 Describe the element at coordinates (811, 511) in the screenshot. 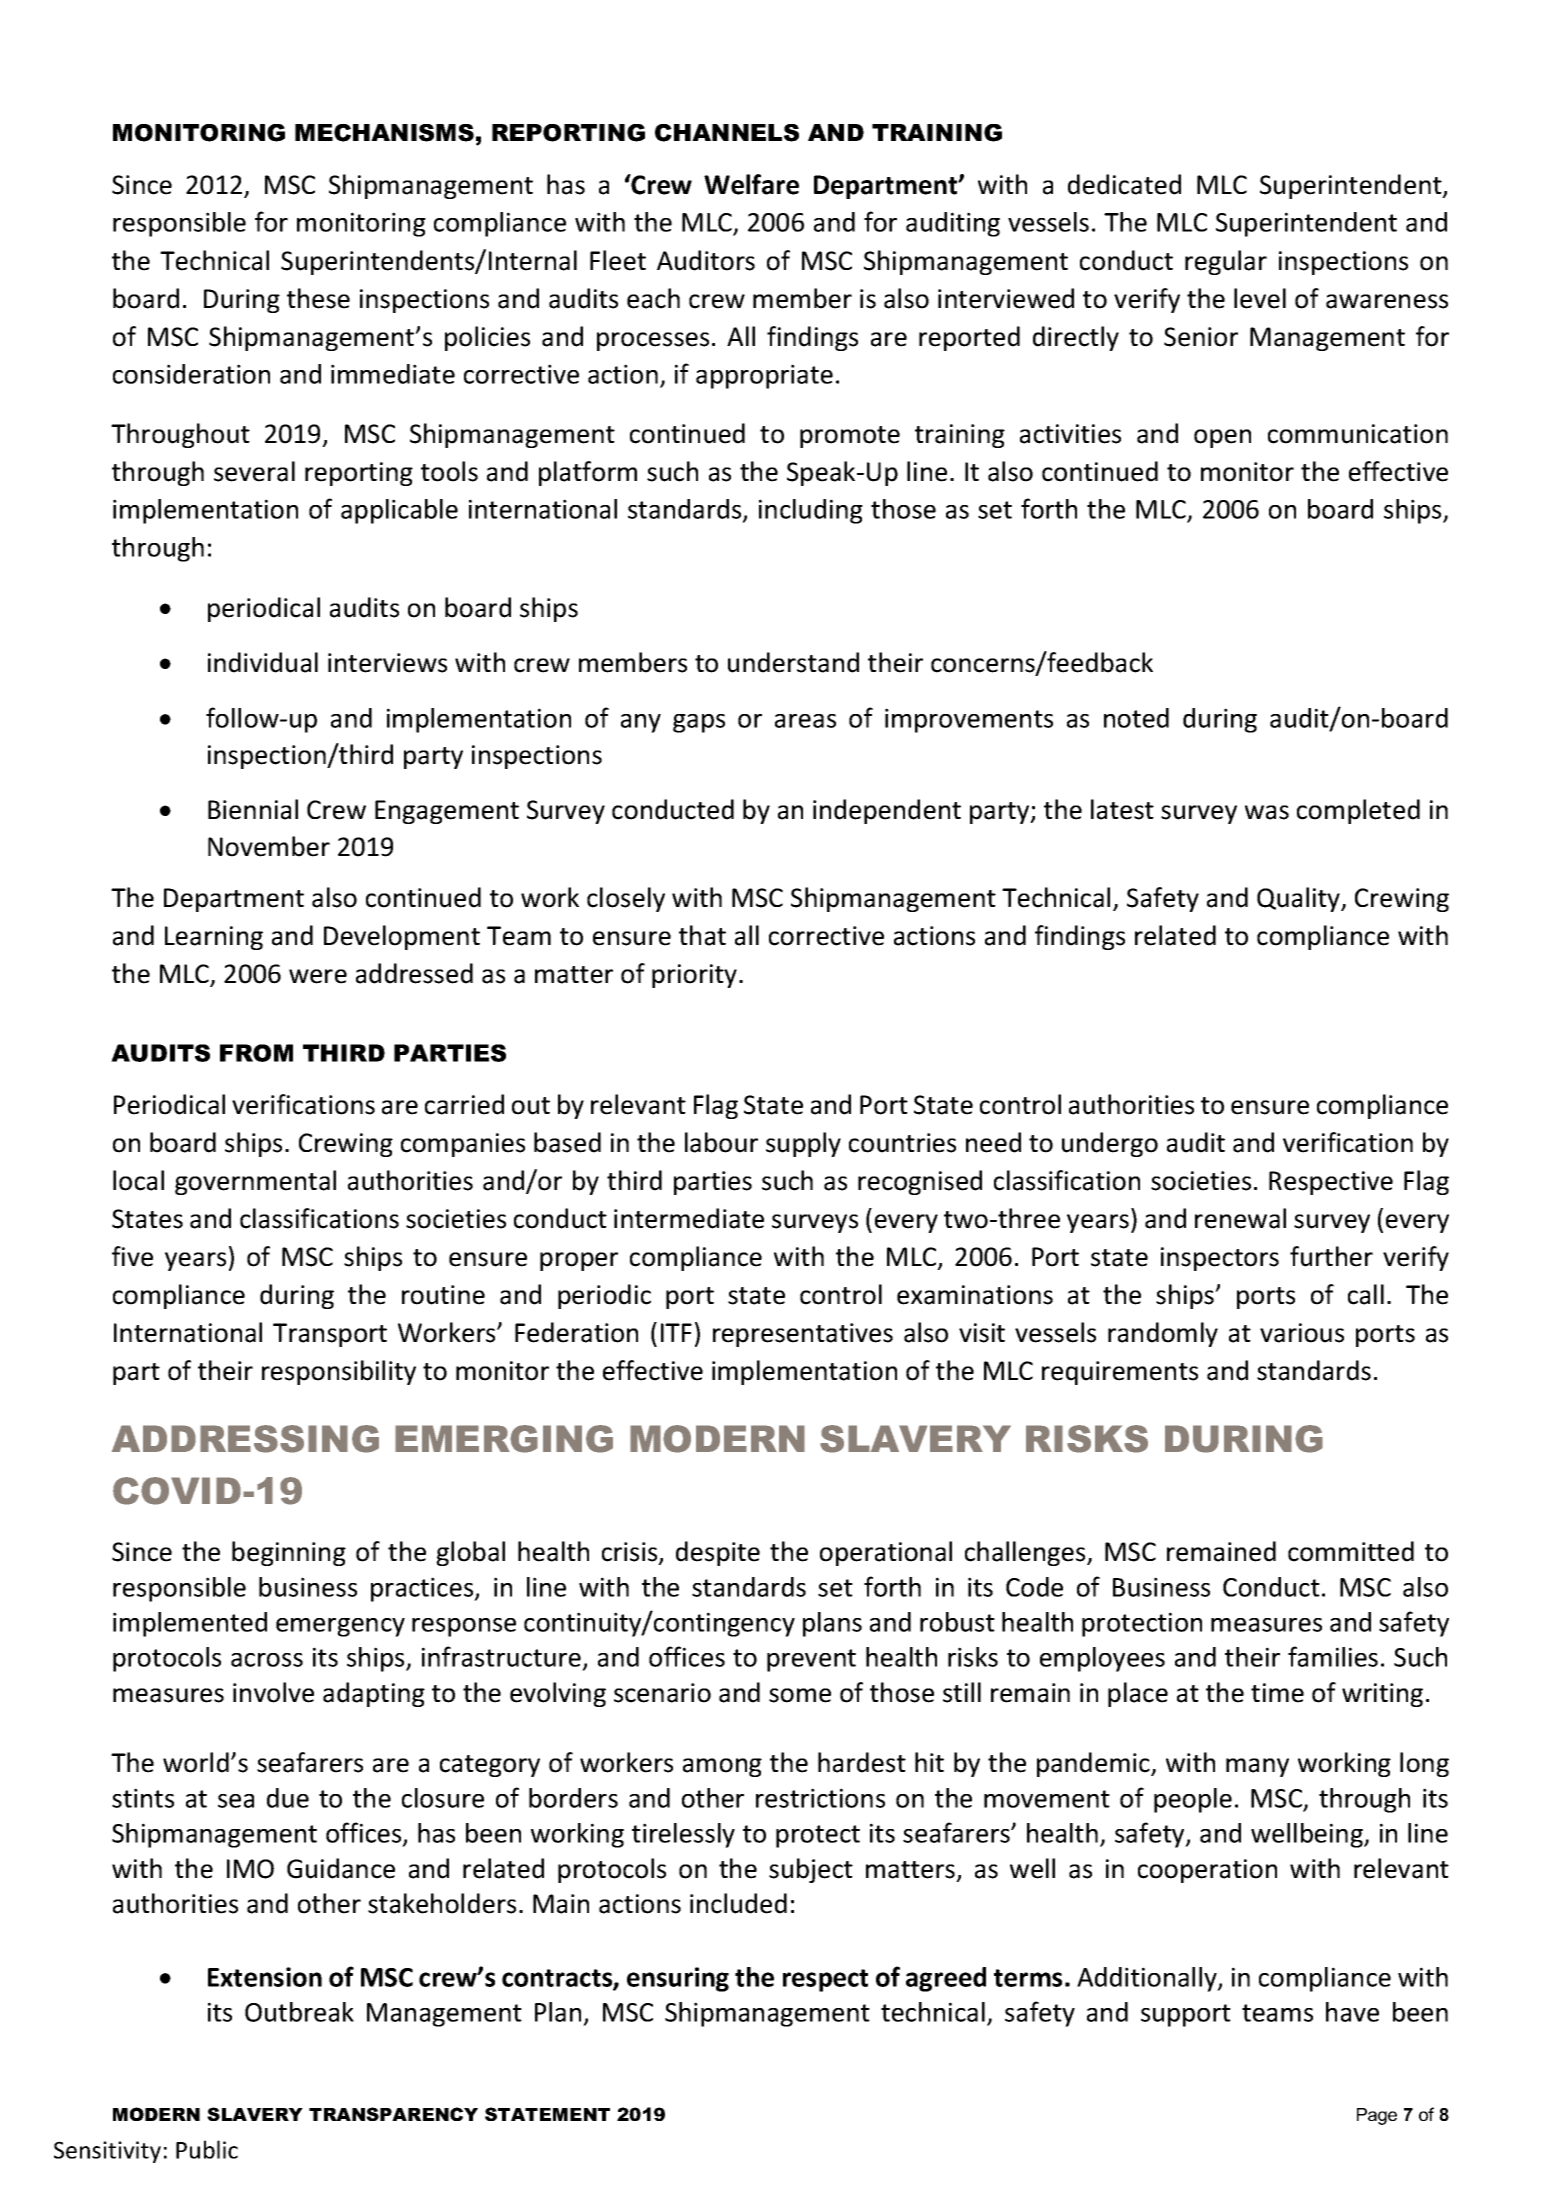

I see `including` at that location.
